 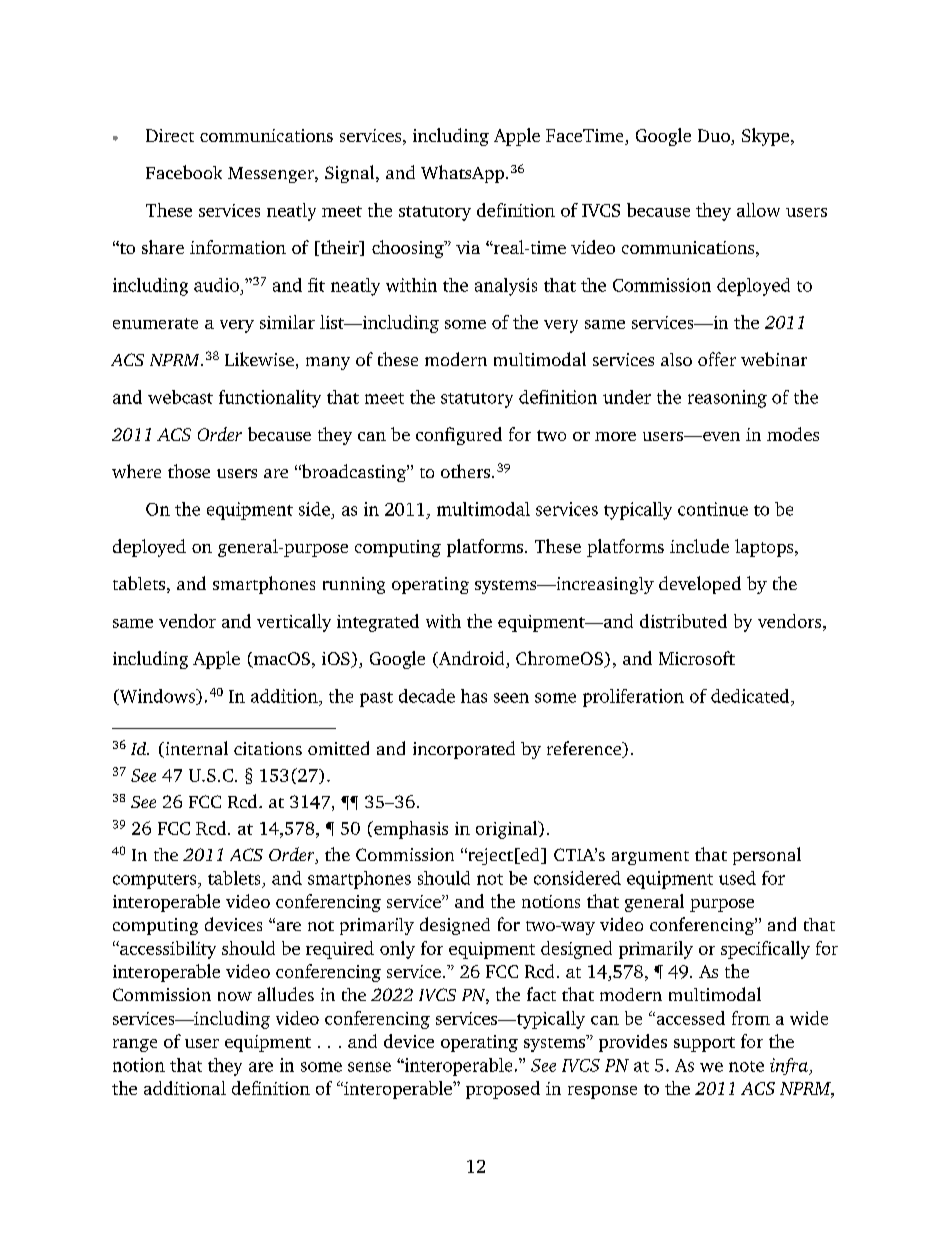 I want to click on Android, so click(x=471, y=659).
